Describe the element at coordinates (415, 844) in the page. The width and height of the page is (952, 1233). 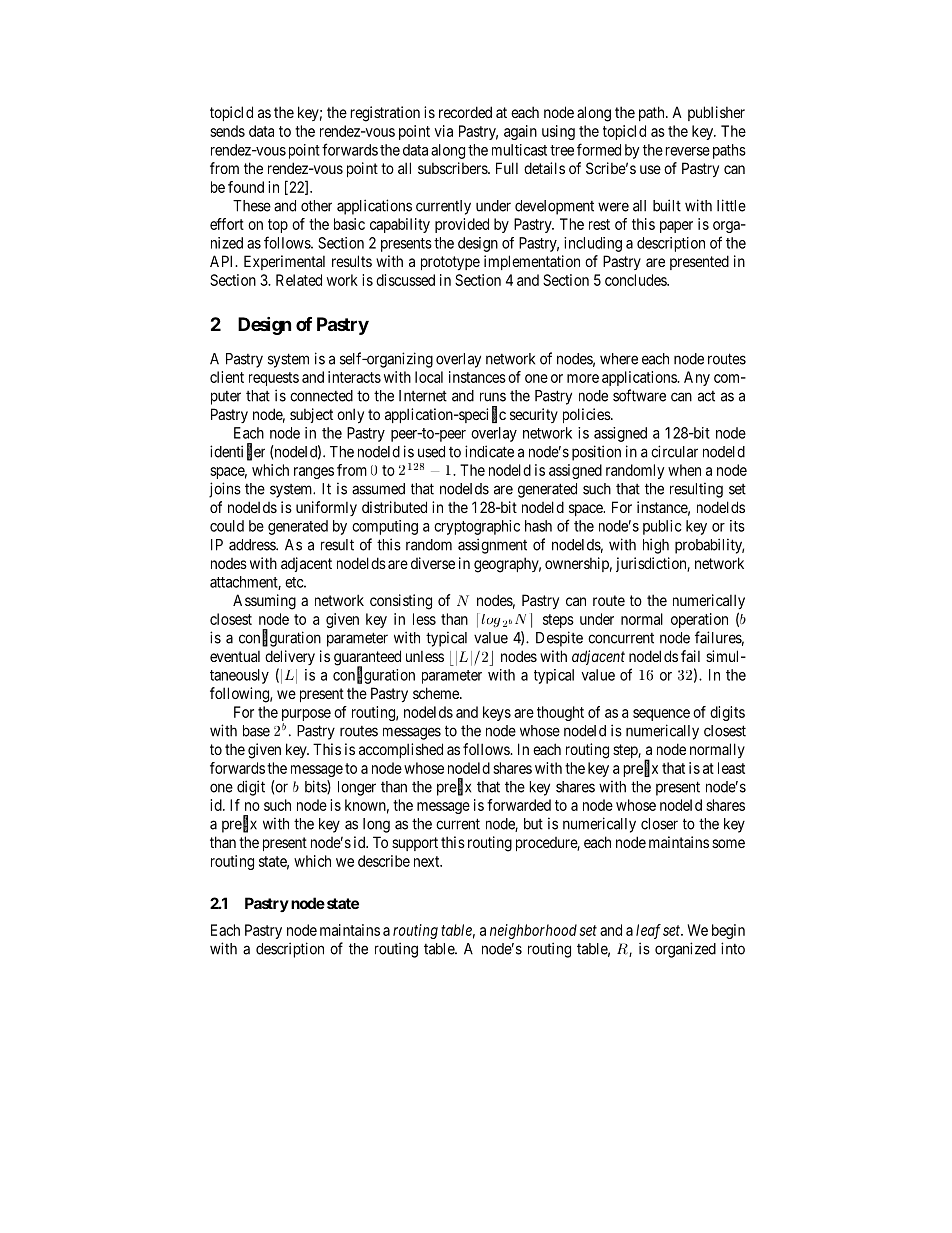
I see `support` at that location.
